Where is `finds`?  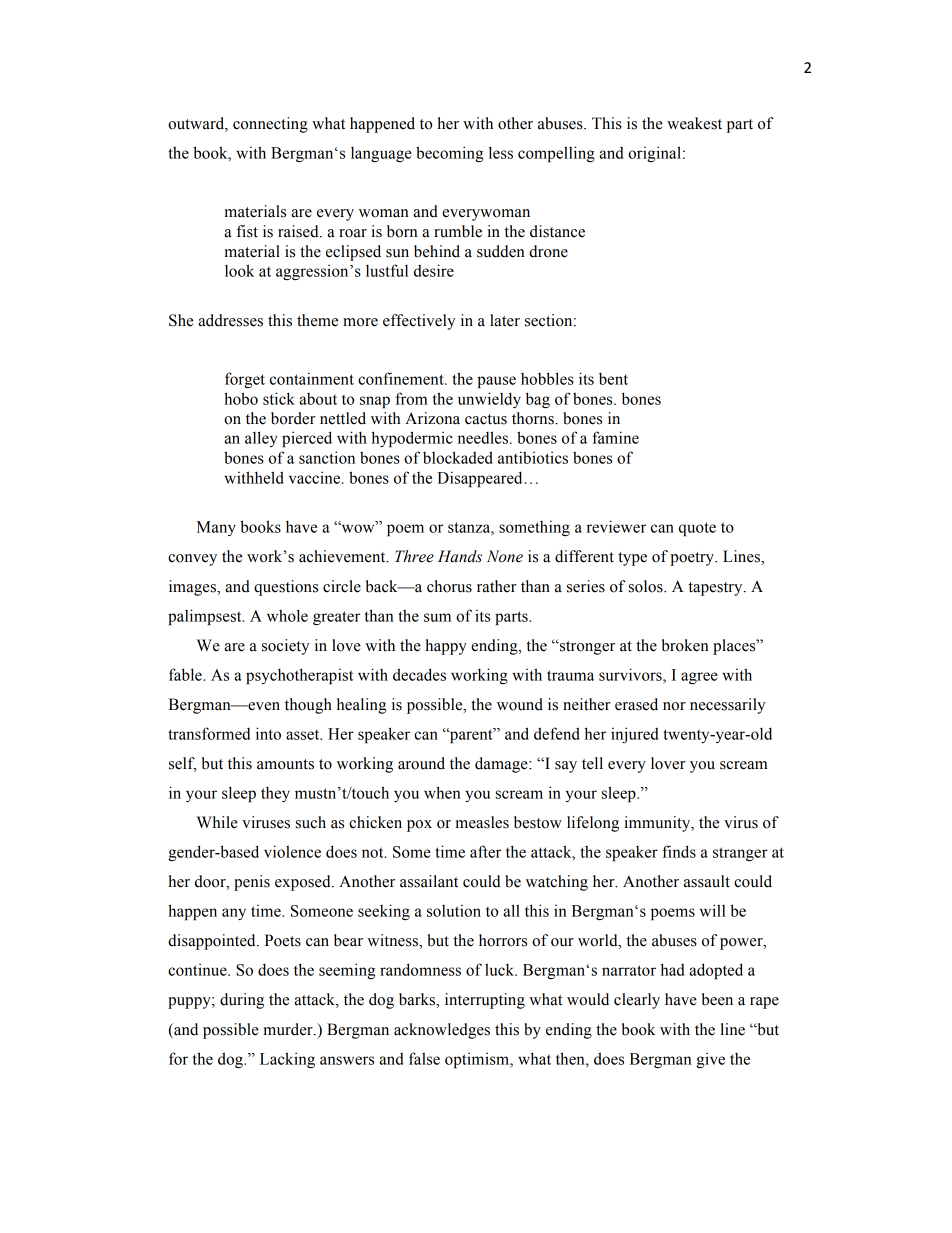 finds is located at coordinates (679, 851).
